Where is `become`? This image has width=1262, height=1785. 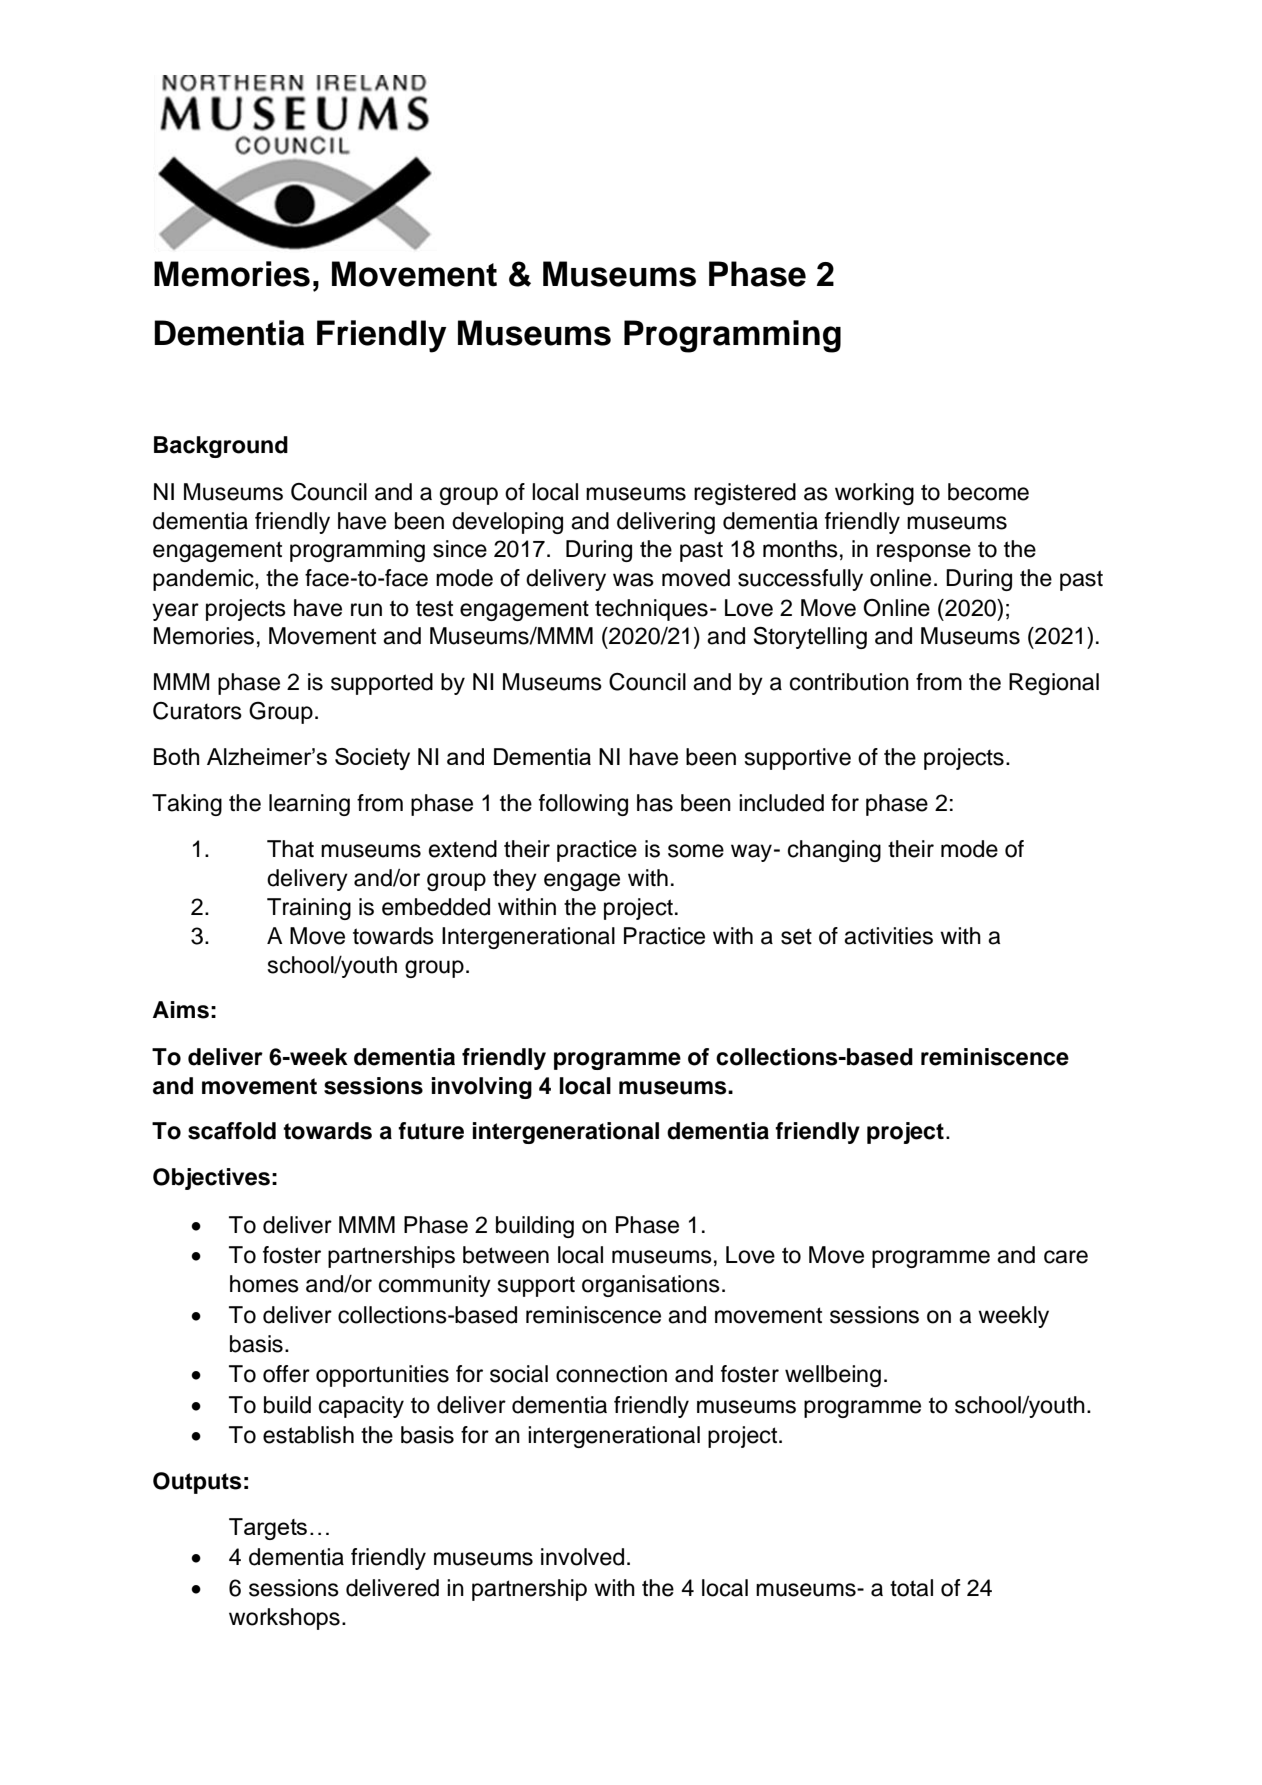 become is located at coordinates (988, 492).
